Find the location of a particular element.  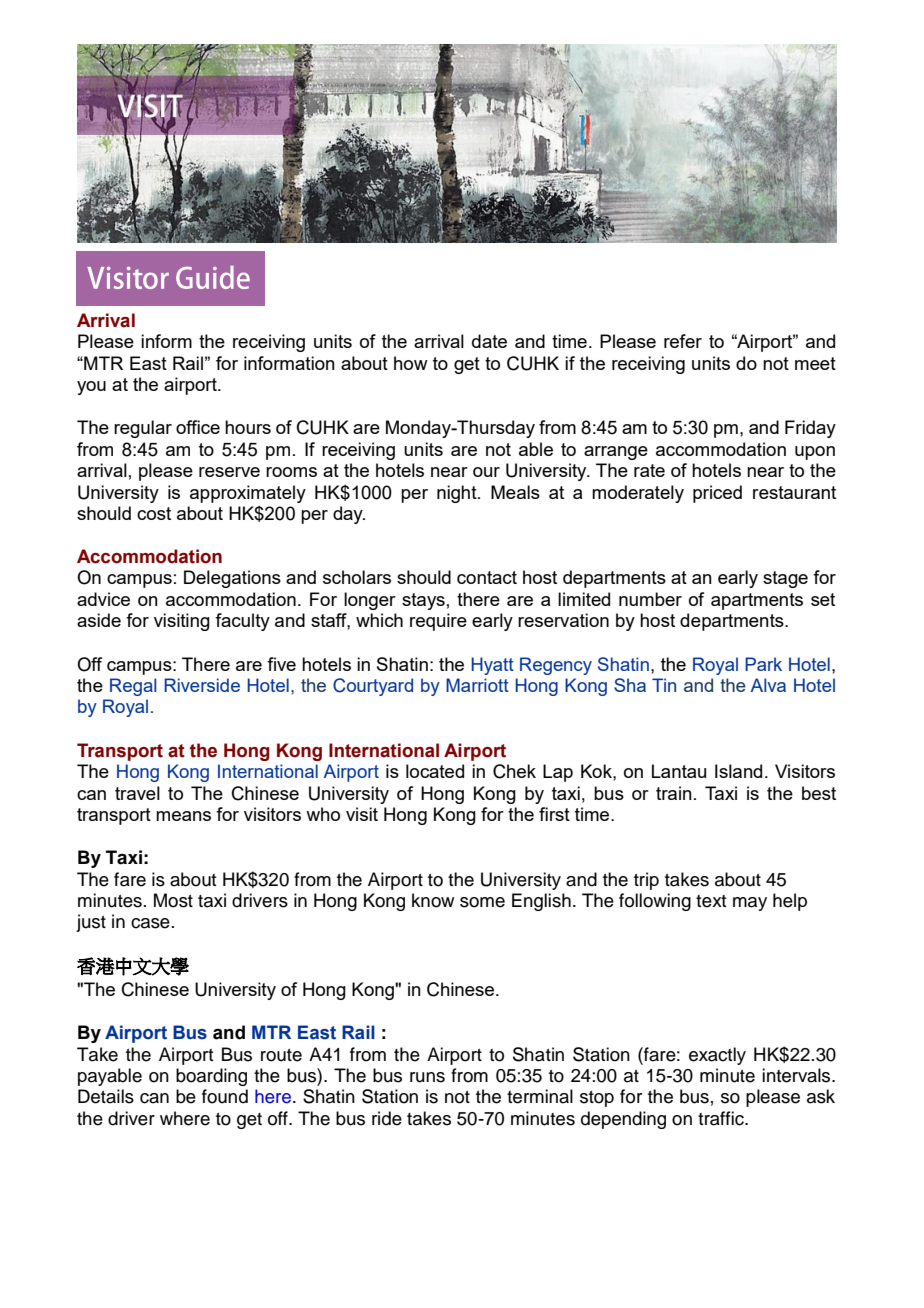

require is located at coordinates (438, 622).
